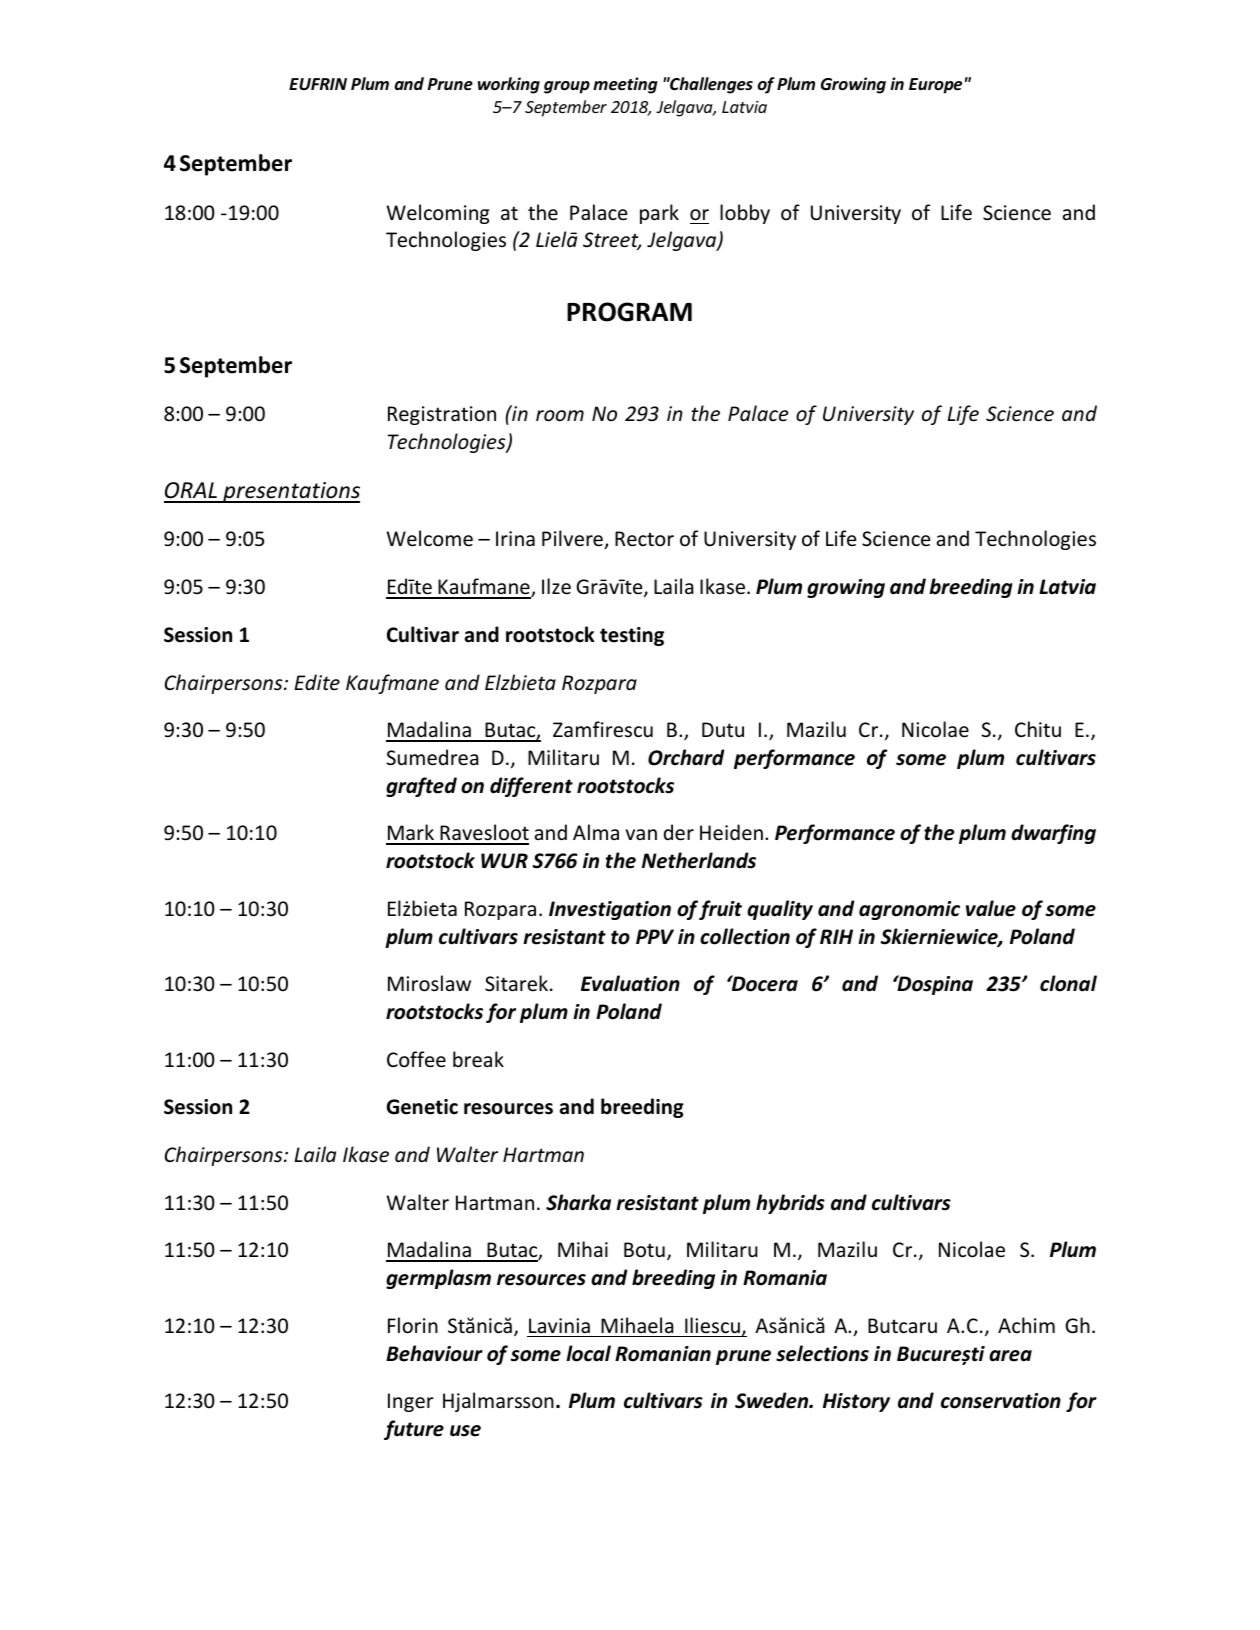  I want to click on value, so click(991, 908).
